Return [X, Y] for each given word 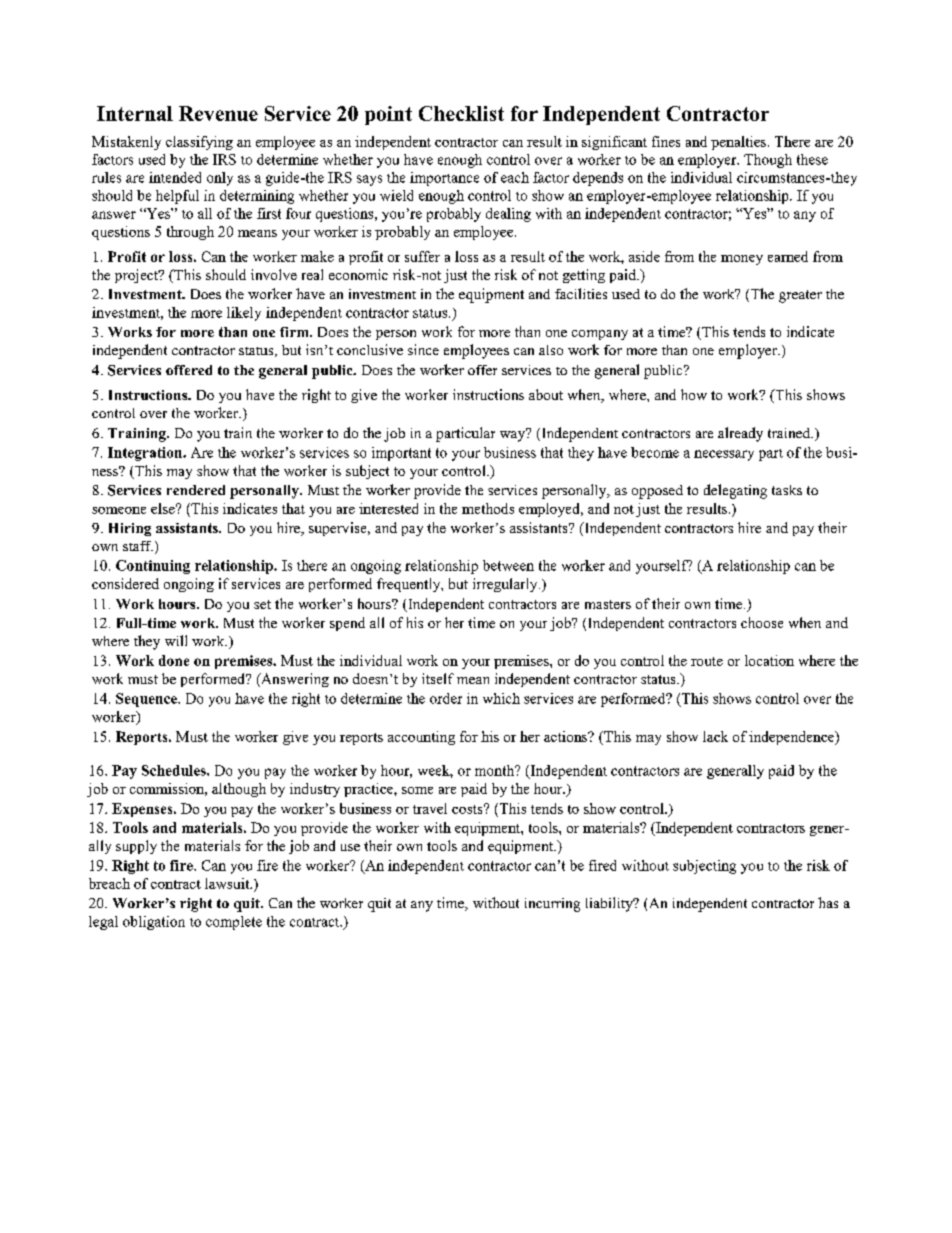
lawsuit [228, 883]
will [176, 640]
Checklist [461, 113]
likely [244, 314]
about [546, 394]
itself [438, 678]
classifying [199, 143]
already [740, 434]
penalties [740, 143]
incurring [552, 905]
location [769, 660]
